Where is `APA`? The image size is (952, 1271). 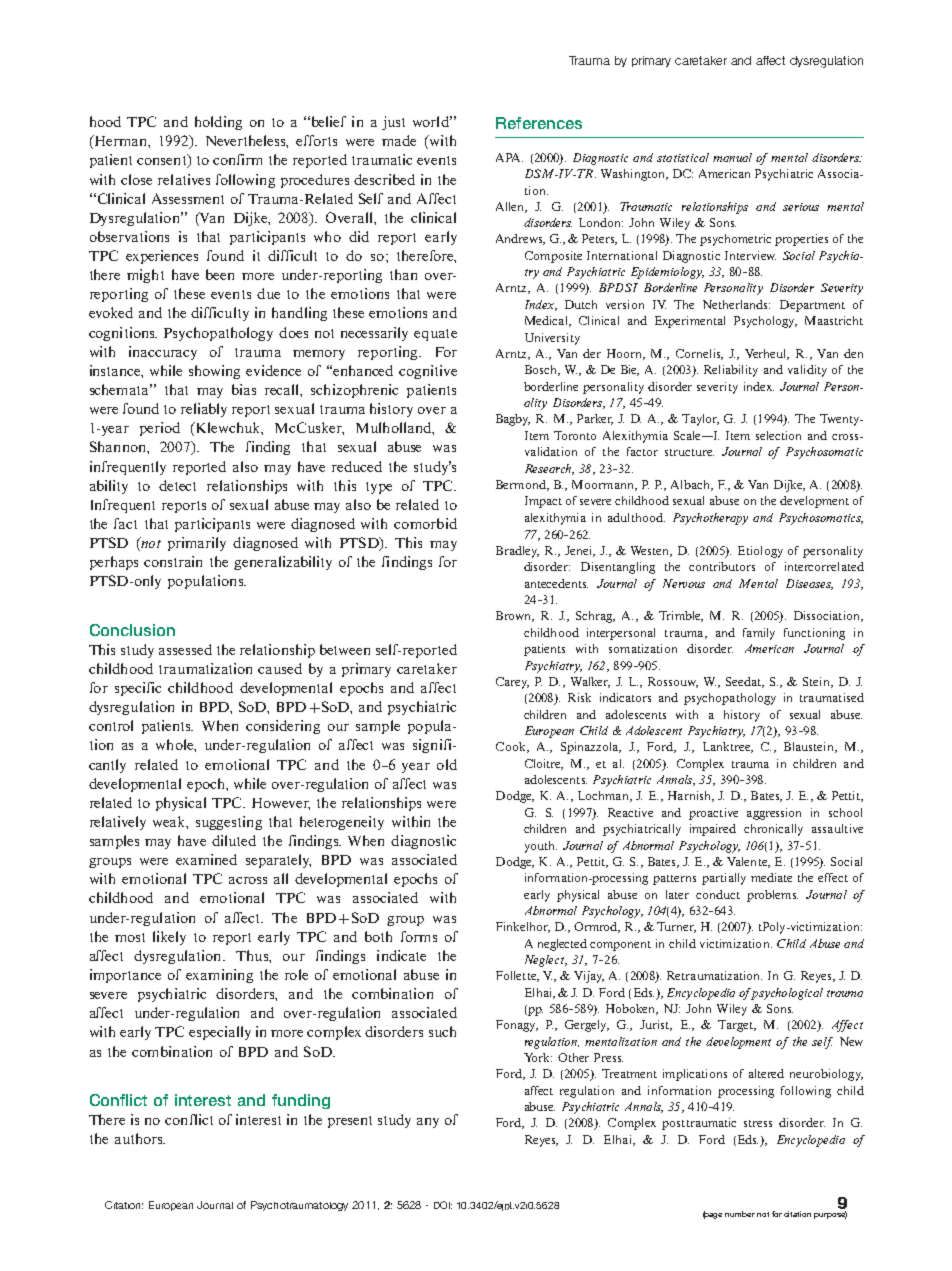 APA is located at coordinates (509, 157).
